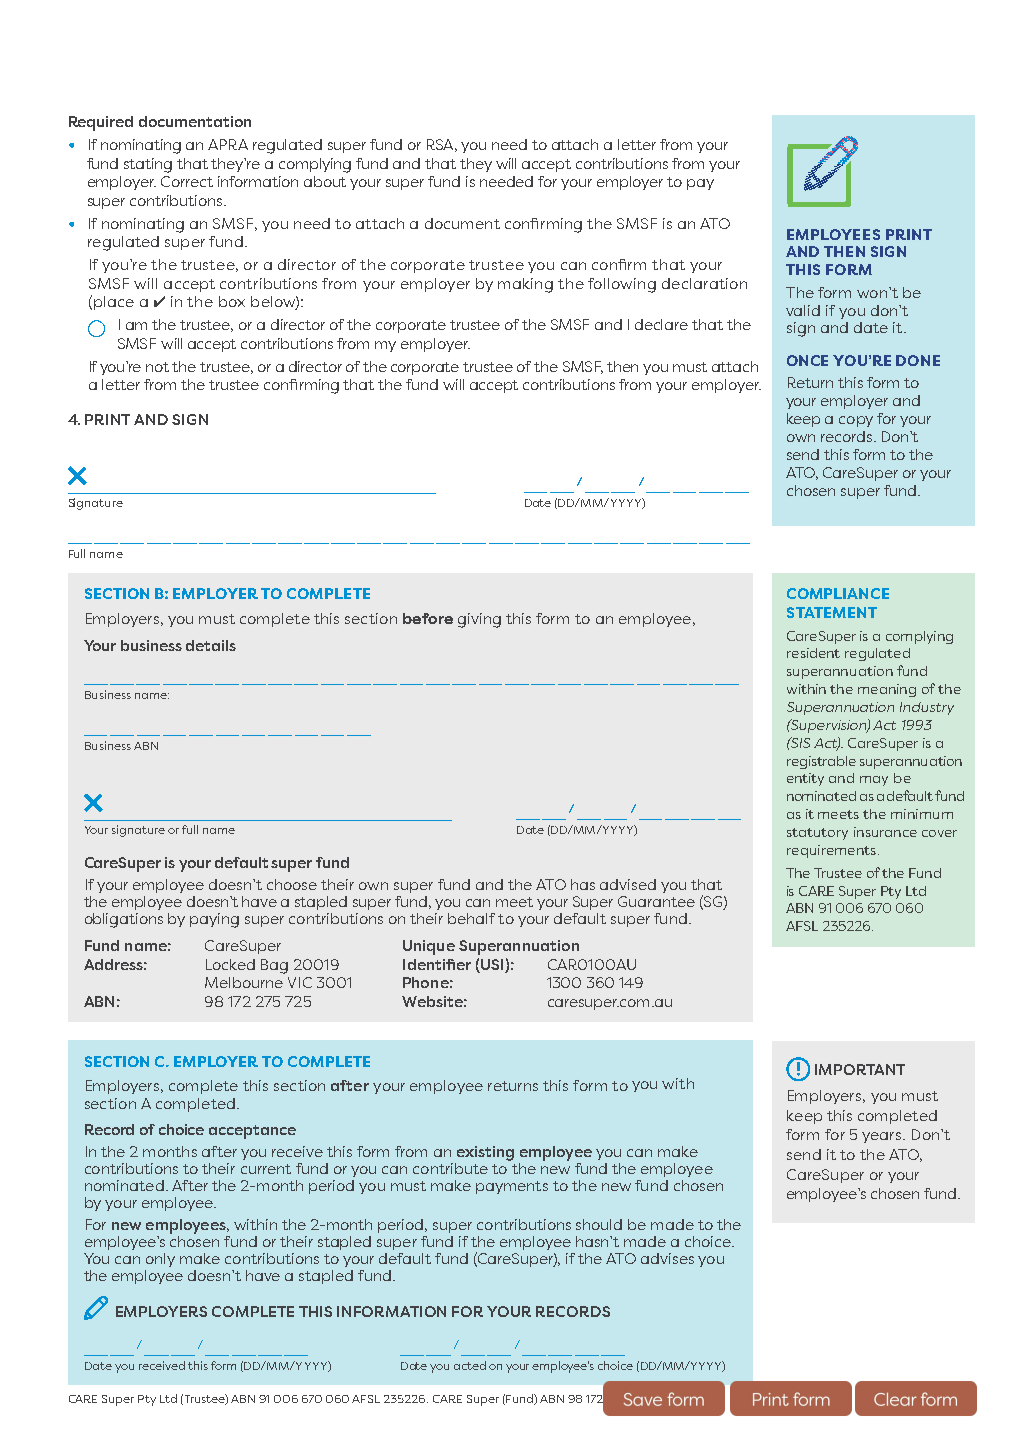 The width and height of the screenshot is (1013, 1433). What do you see at coordinates (856, 421) in the screenshot?
I see `copy` at bounding box center [856, 421].
